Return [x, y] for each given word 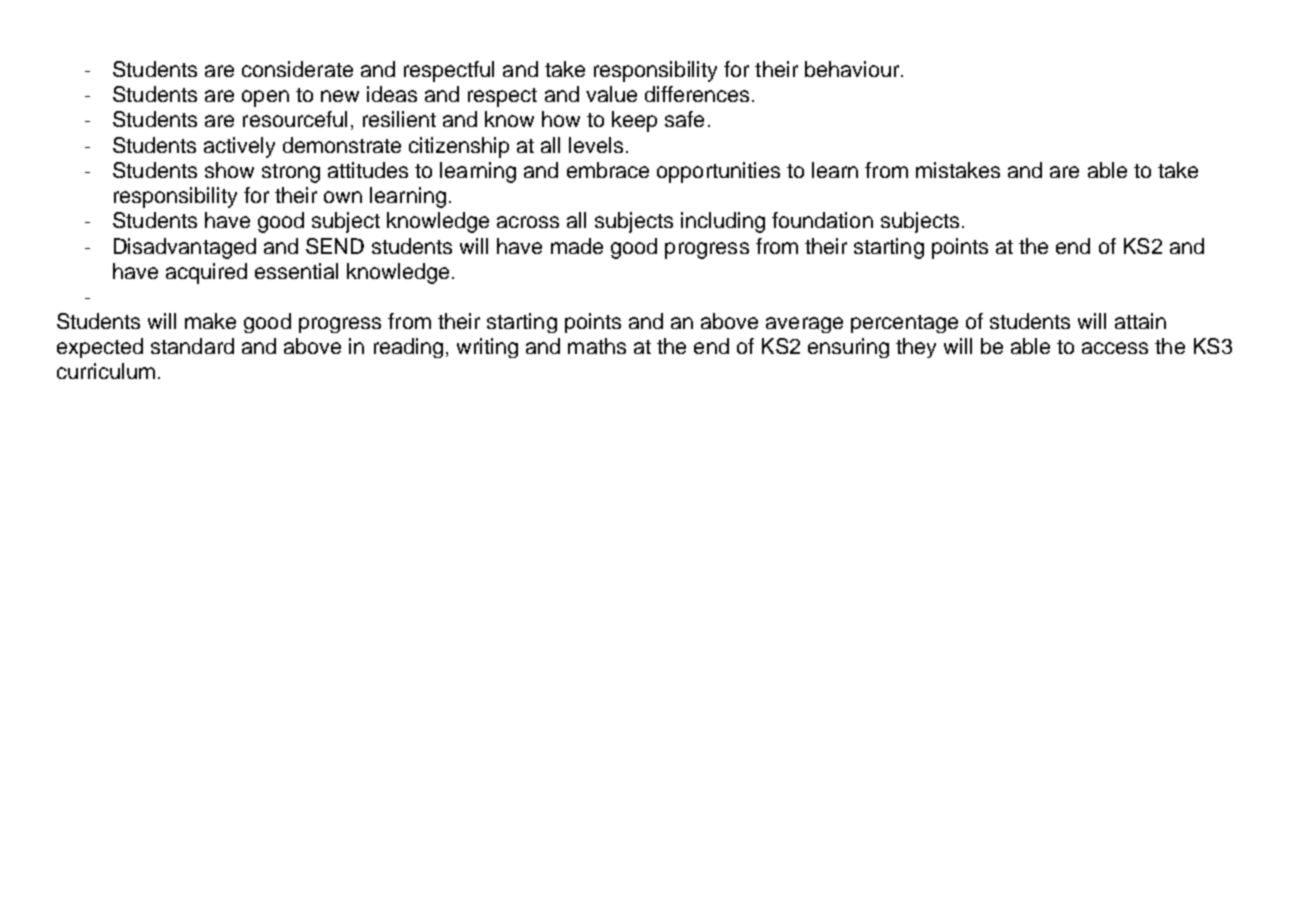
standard [192, 346]
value [611, 94]
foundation [822, 220]
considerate [297, 69]
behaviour [853, 69]
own [343, 197]
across [528, 222]
